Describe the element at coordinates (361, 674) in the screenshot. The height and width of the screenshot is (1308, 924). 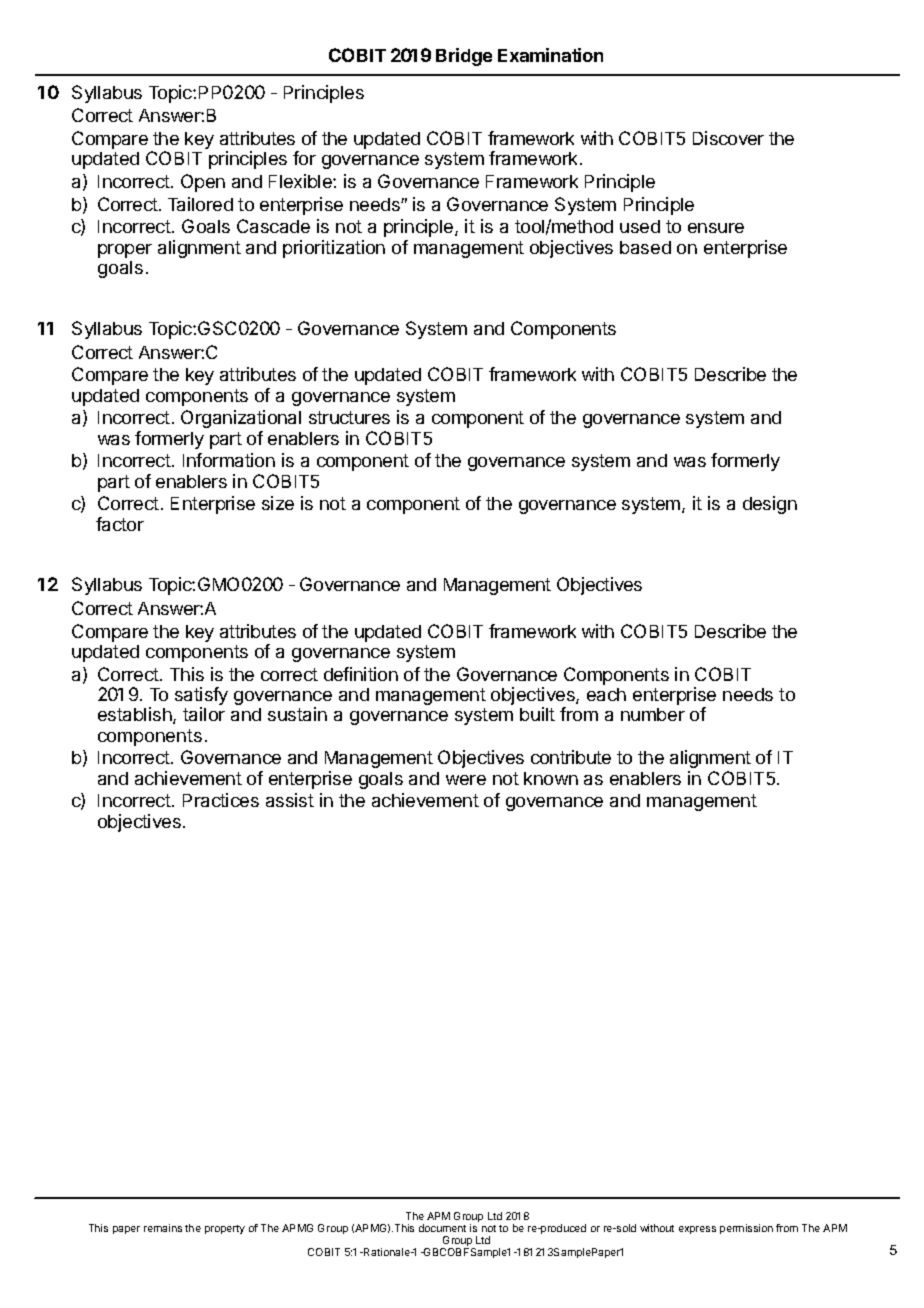
I see `definition` at that location.
